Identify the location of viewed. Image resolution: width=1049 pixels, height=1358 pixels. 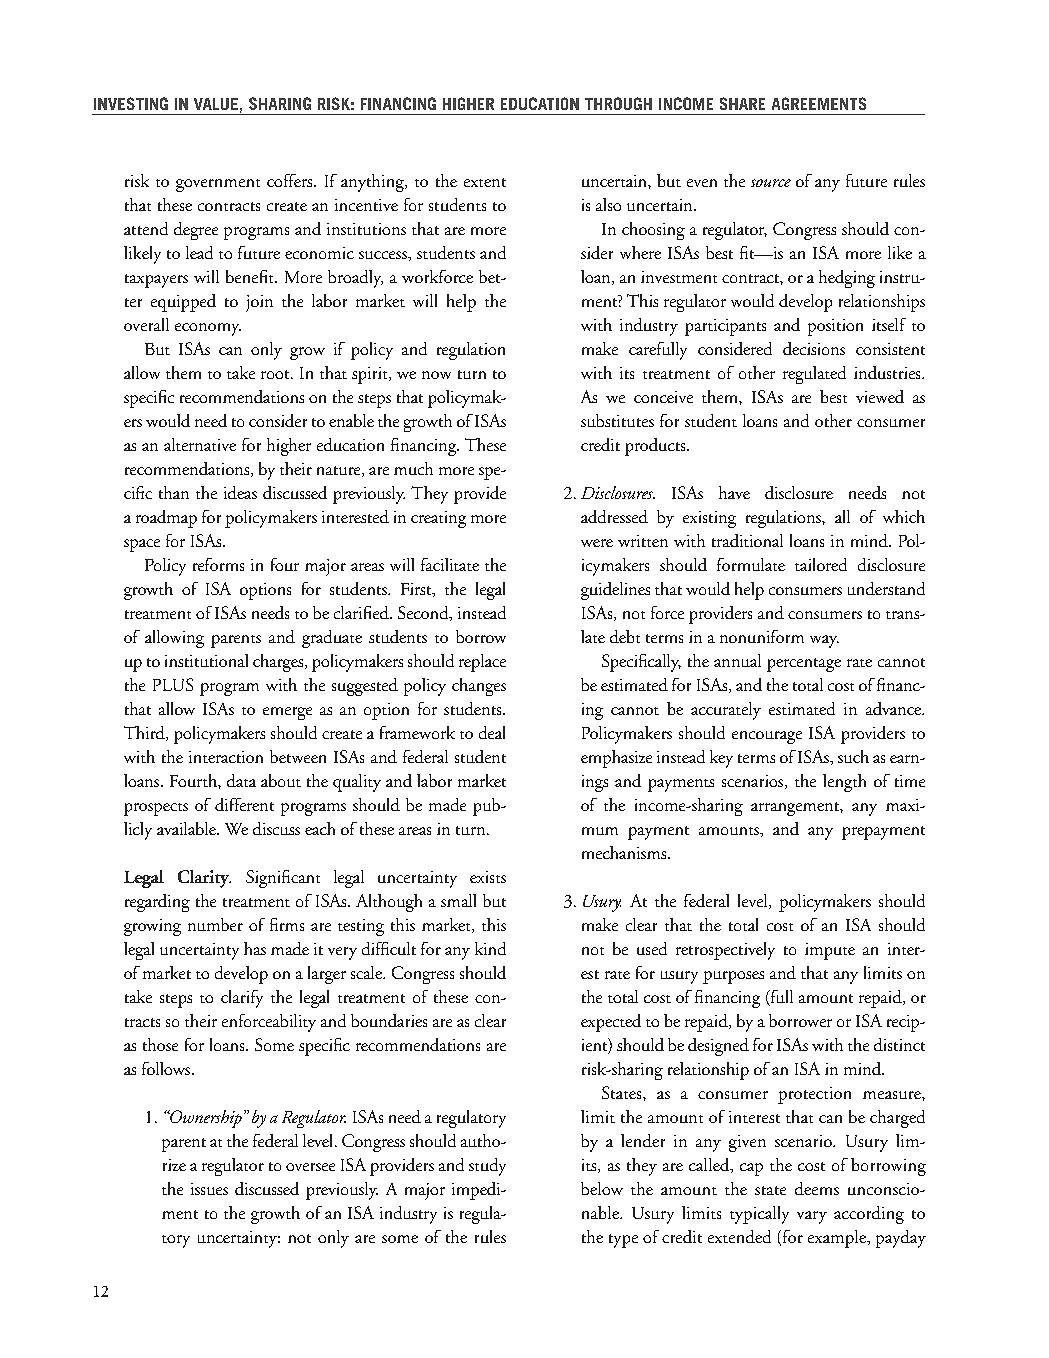
(880, 396).
